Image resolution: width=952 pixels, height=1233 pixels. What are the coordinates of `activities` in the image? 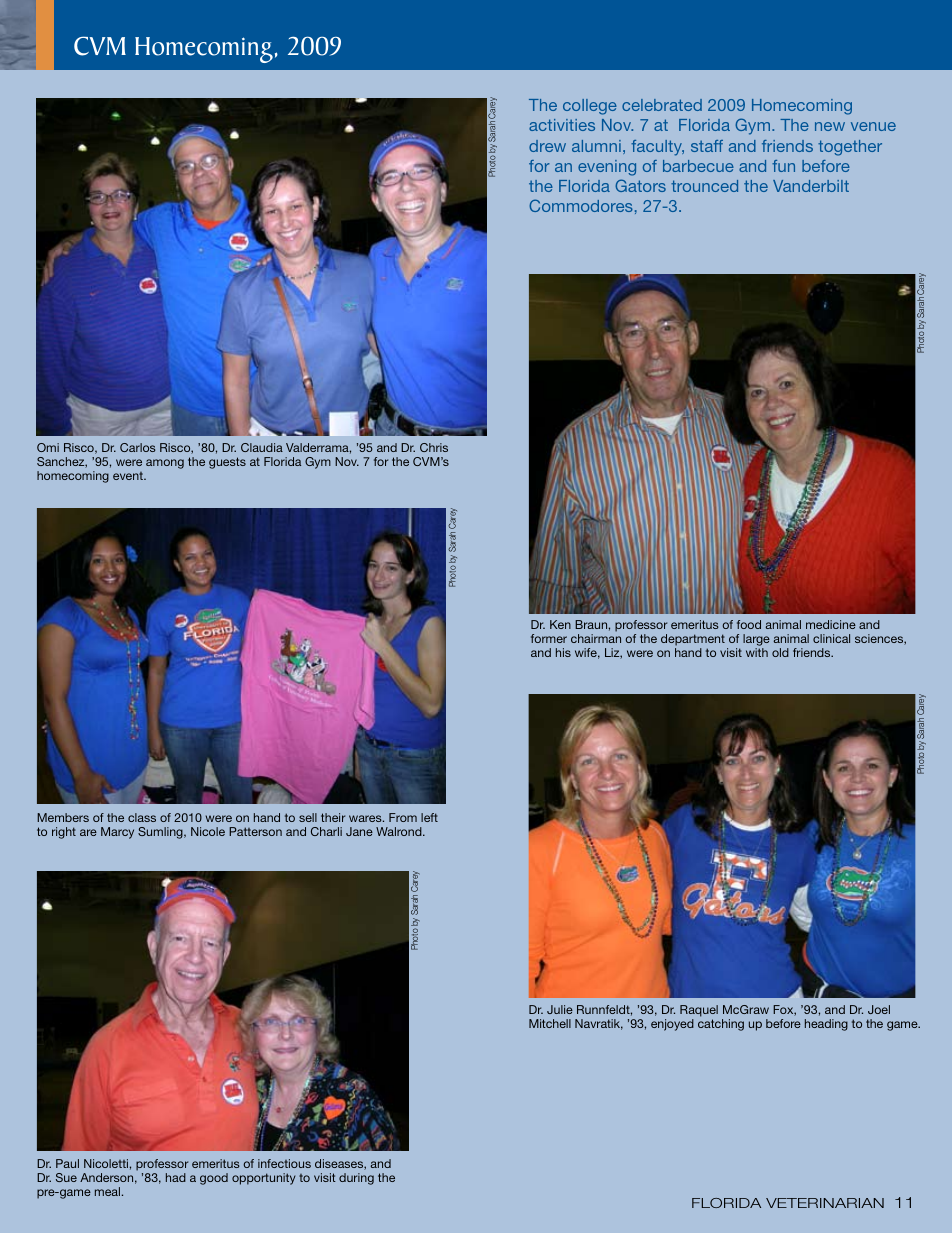 It's located at (562, 125).
